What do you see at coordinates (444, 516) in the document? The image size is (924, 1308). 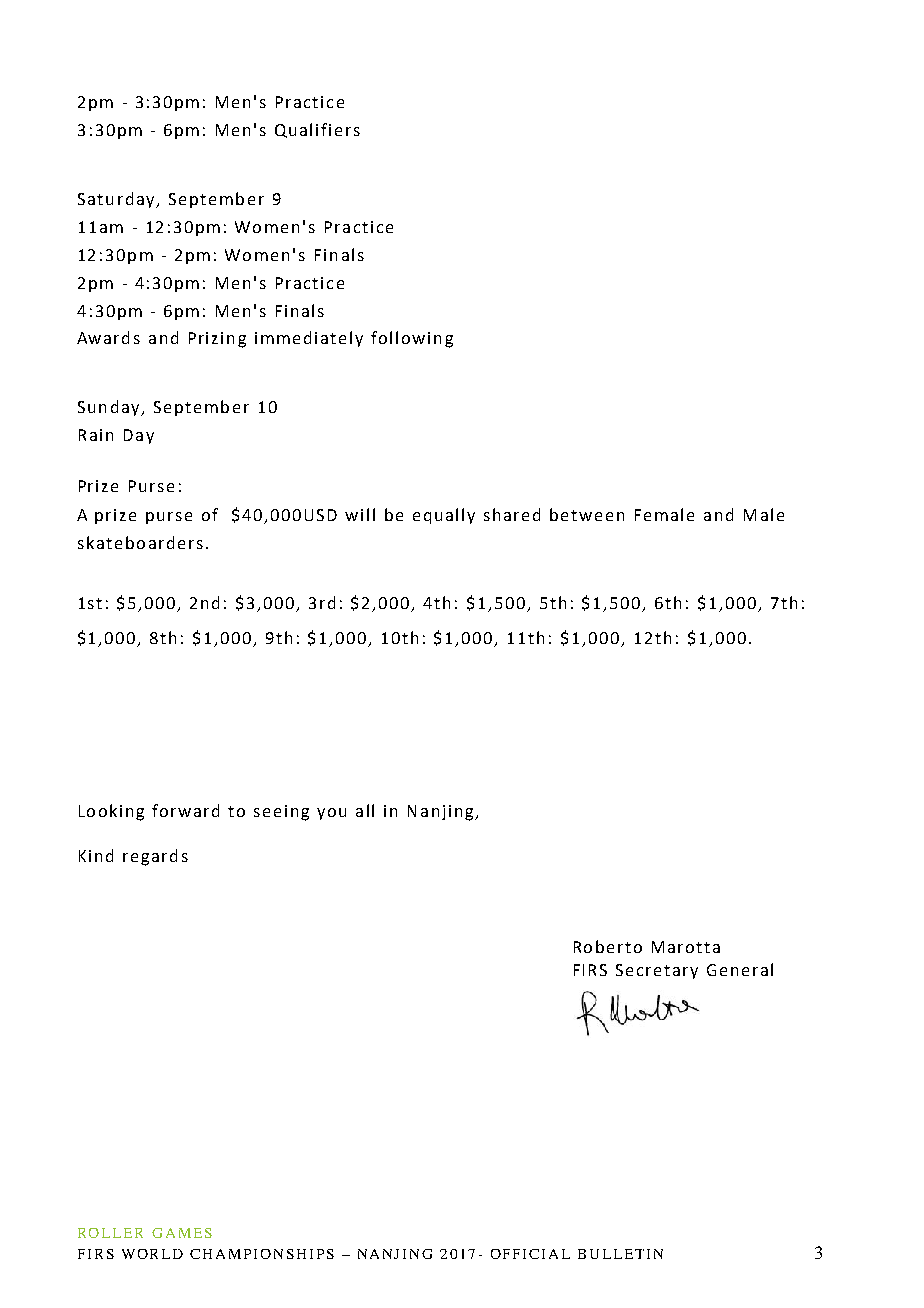 I see `equally` at bounding box center [444, 516].
